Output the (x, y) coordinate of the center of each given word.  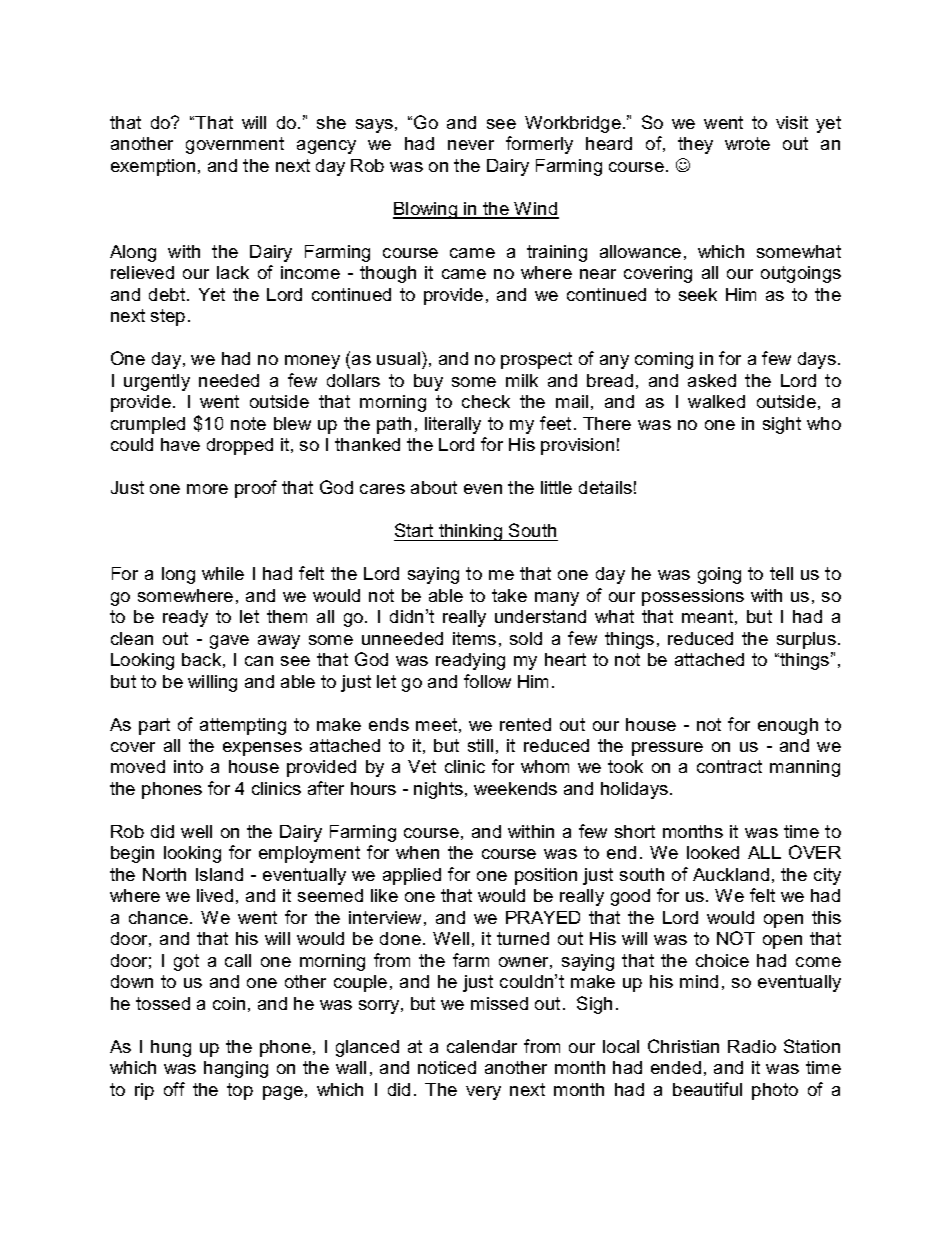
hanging (236, 1069)
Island (219, 874)
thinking (471, 532)
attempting (243, 726)
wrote (747, 143)
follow (487, 681)
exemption (153, 167)
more (207, 489)
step (168, 317)
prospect (536, 360)
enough (788, 726)
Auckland (731, 874)
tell (781, 573)
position (546, 876)
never (471, 145)
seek (698, 294)
